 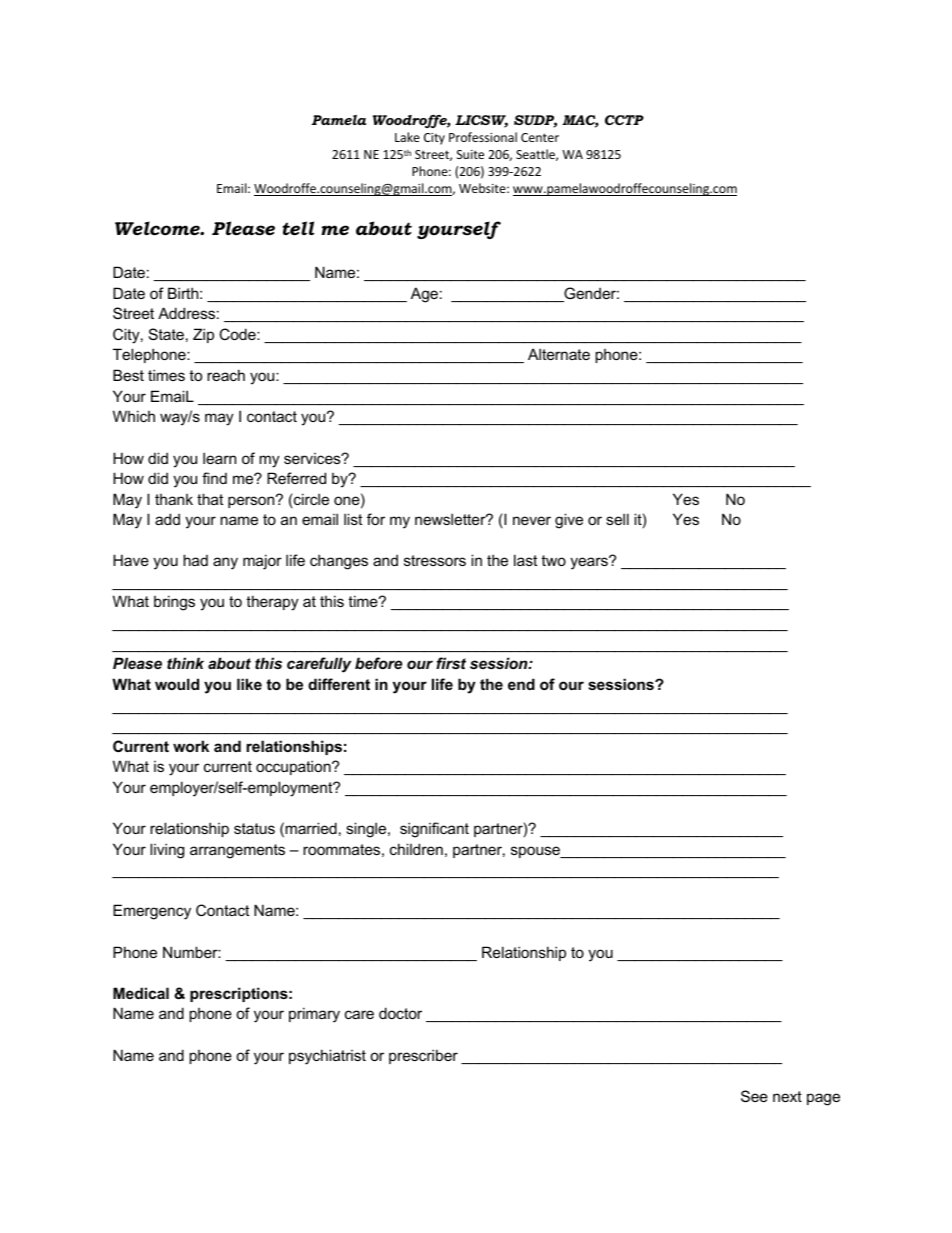 What do you see at coordinates (298, 228) in the page?
I see `tell` at bounding box center [298, 228].
